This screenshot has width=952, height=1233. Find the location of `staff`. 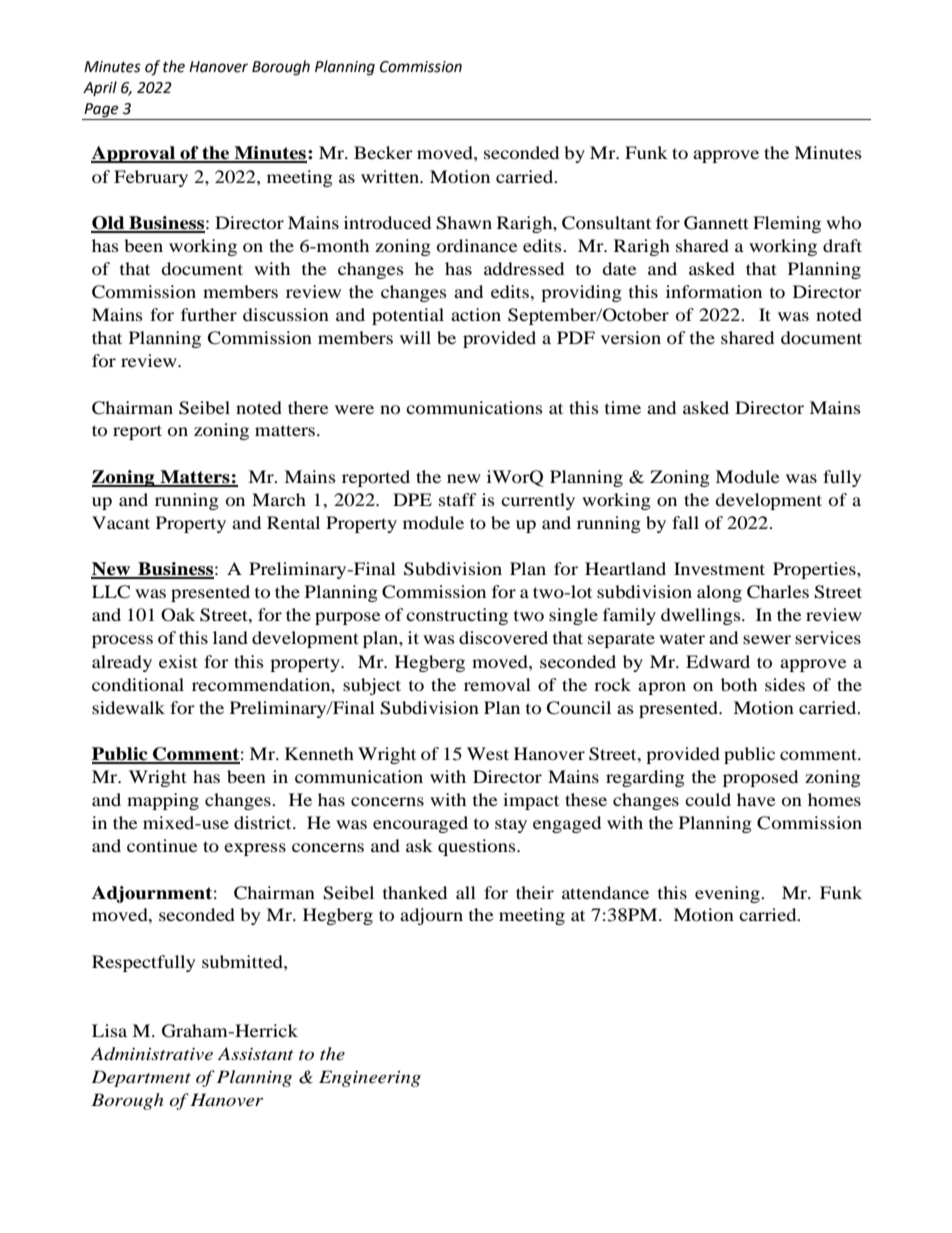

staff is located at coordinates (458, 499).
